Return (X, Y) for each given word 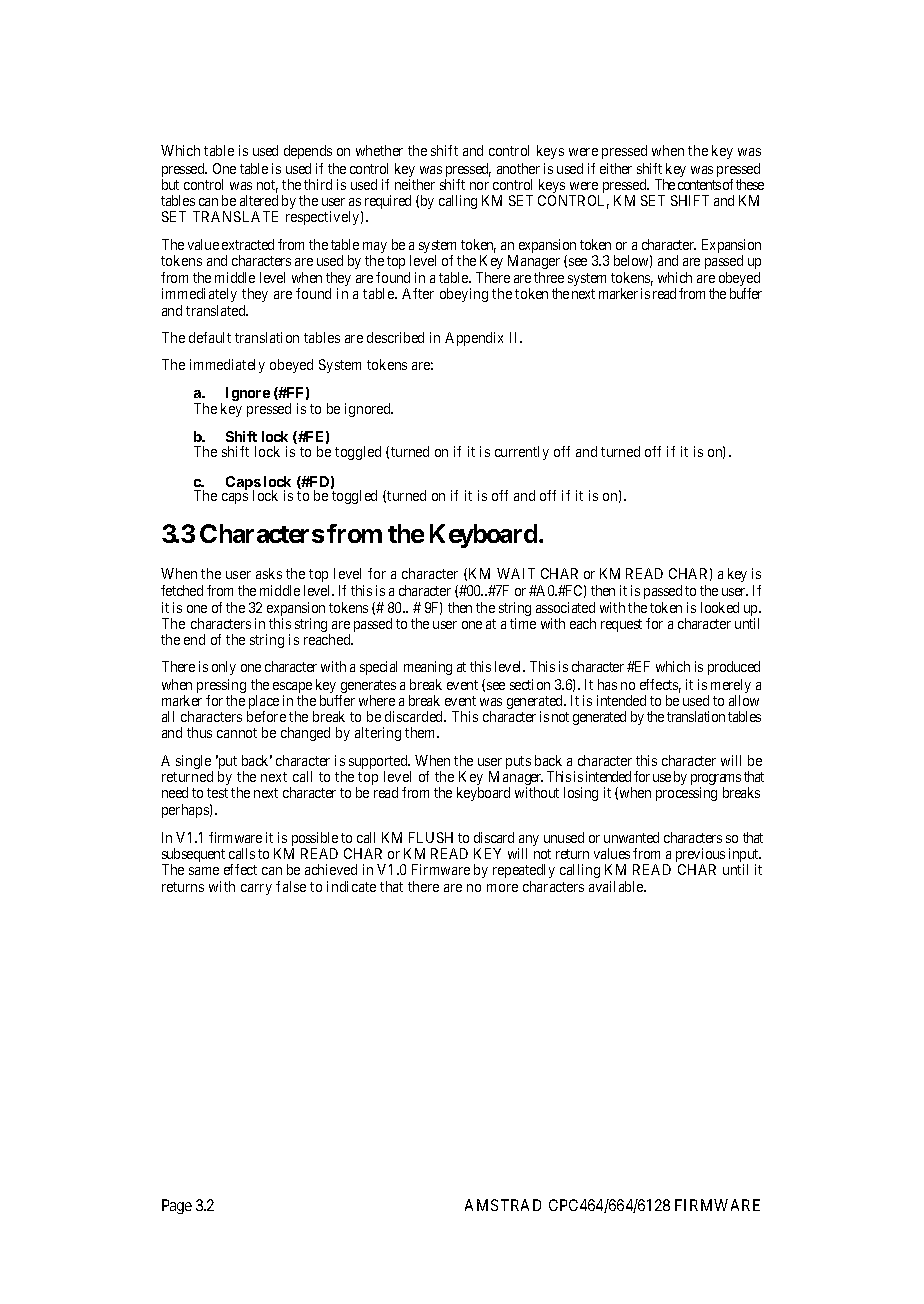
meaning (428, 668)
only (224, 668)
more (502, 888)
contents (699, 185)
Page (177, 1206)
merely (731, 687)
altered (259, 200)
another (518, 168)
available (617, 886)
